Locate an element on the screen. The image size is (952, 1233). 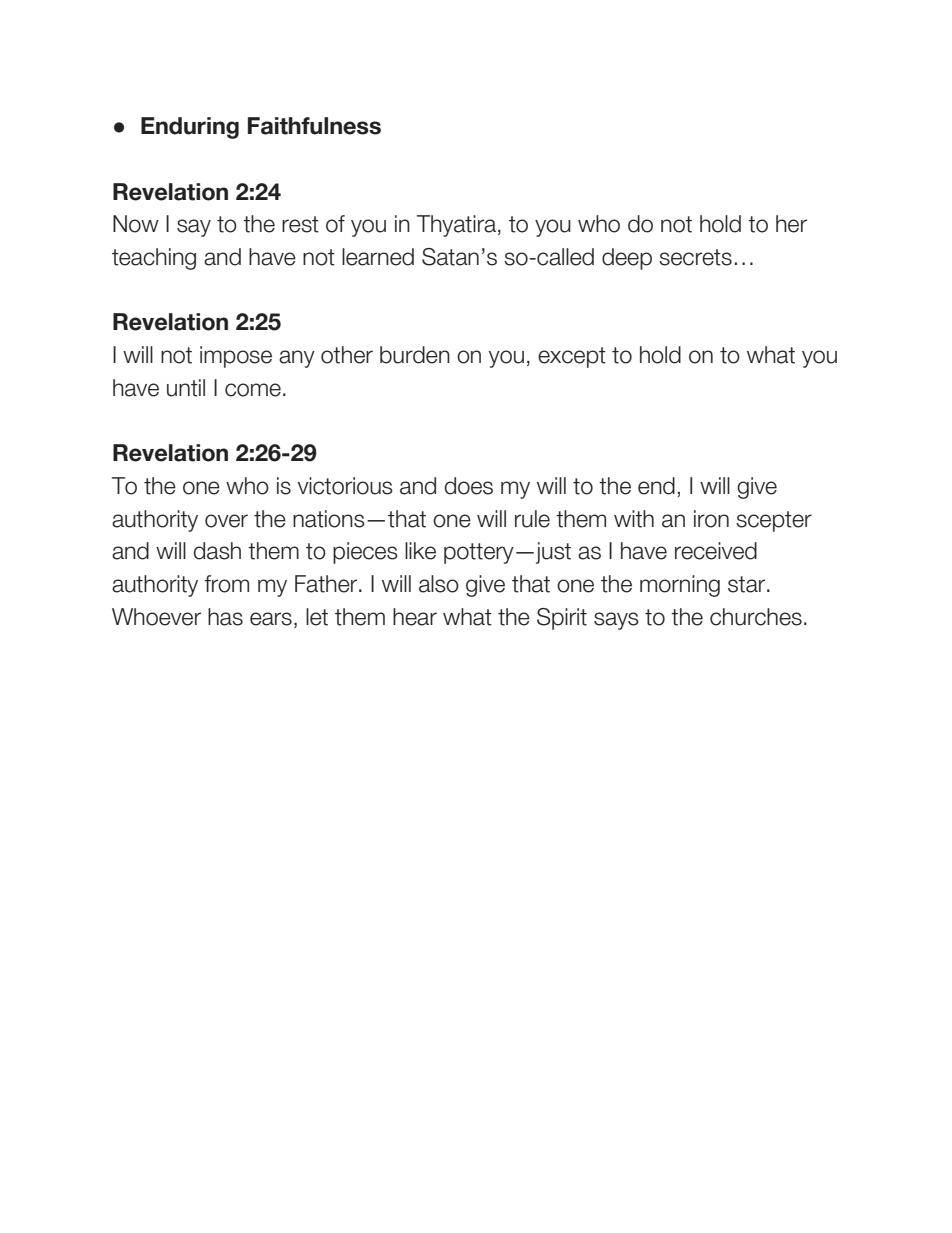
burden is located at coordinates (415, 355).
